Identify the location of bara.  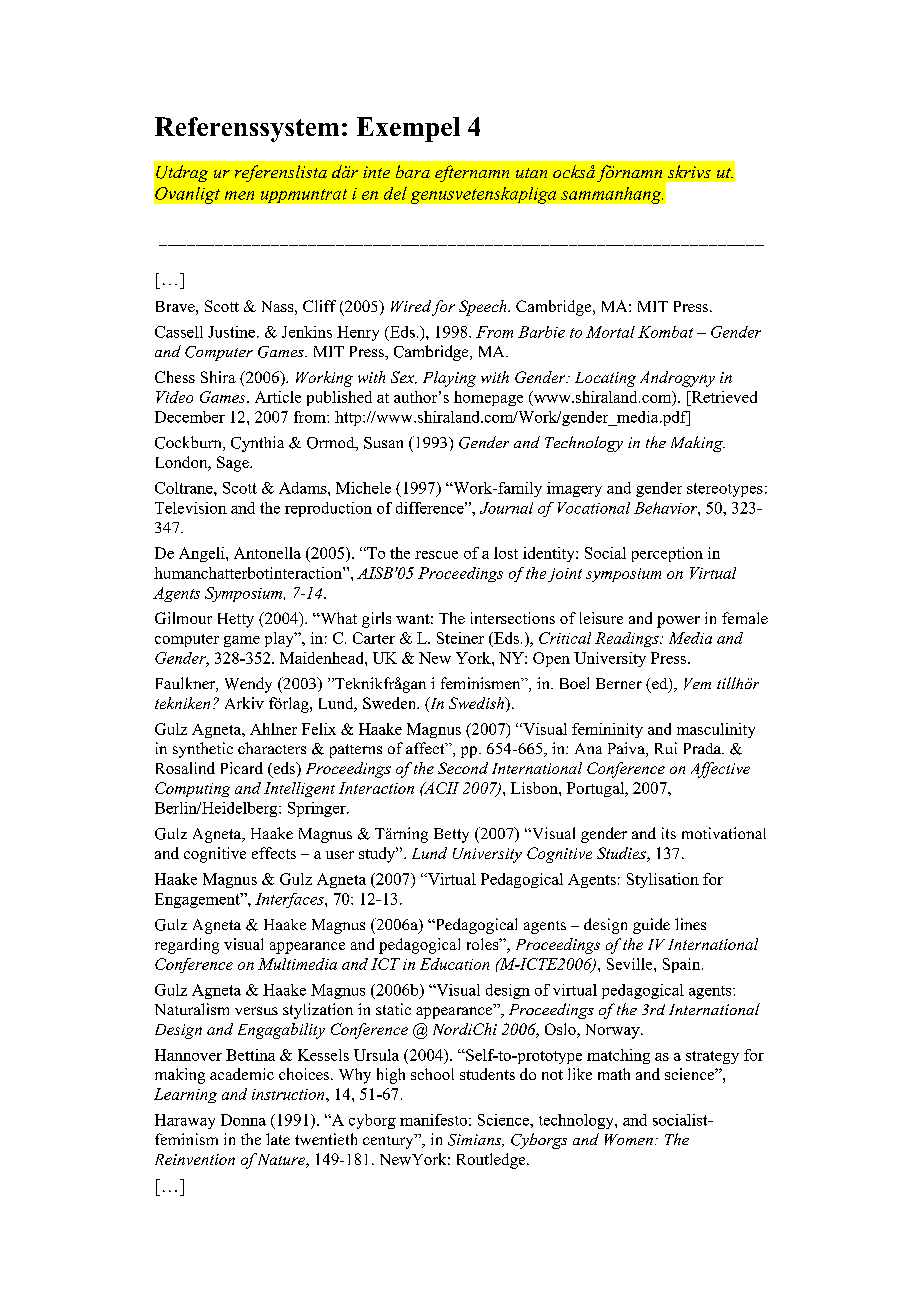
(413, 171).
